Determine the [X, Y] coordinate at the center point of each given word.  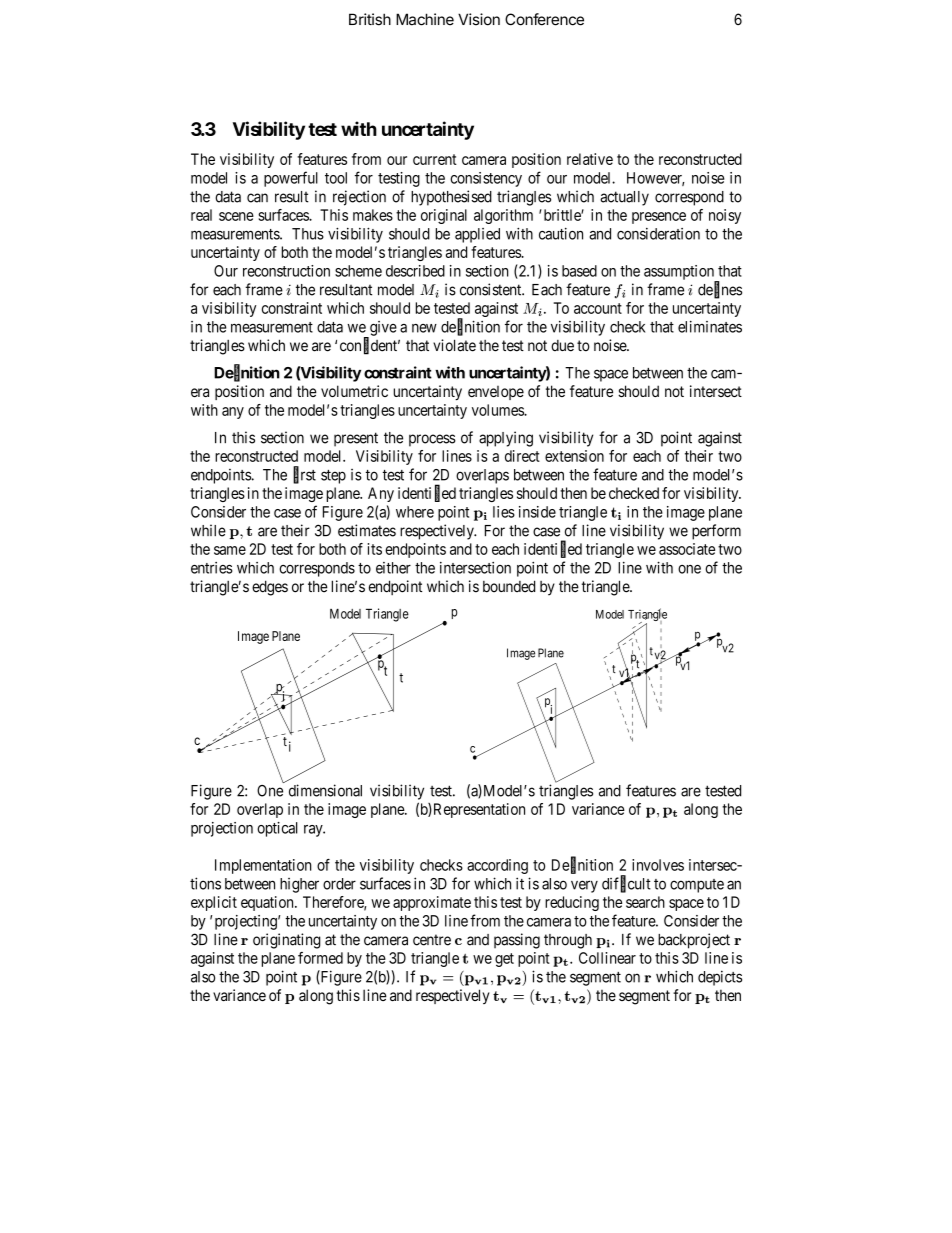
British [370, 19]
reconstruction [286, 271]
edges [270, 588]
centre [432, 940]
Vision [479, 19]
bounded [509, 586]
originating [287, 941]
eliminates [710, 326]
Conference [544, 19]
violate [454, 345]
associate [687, 549]
